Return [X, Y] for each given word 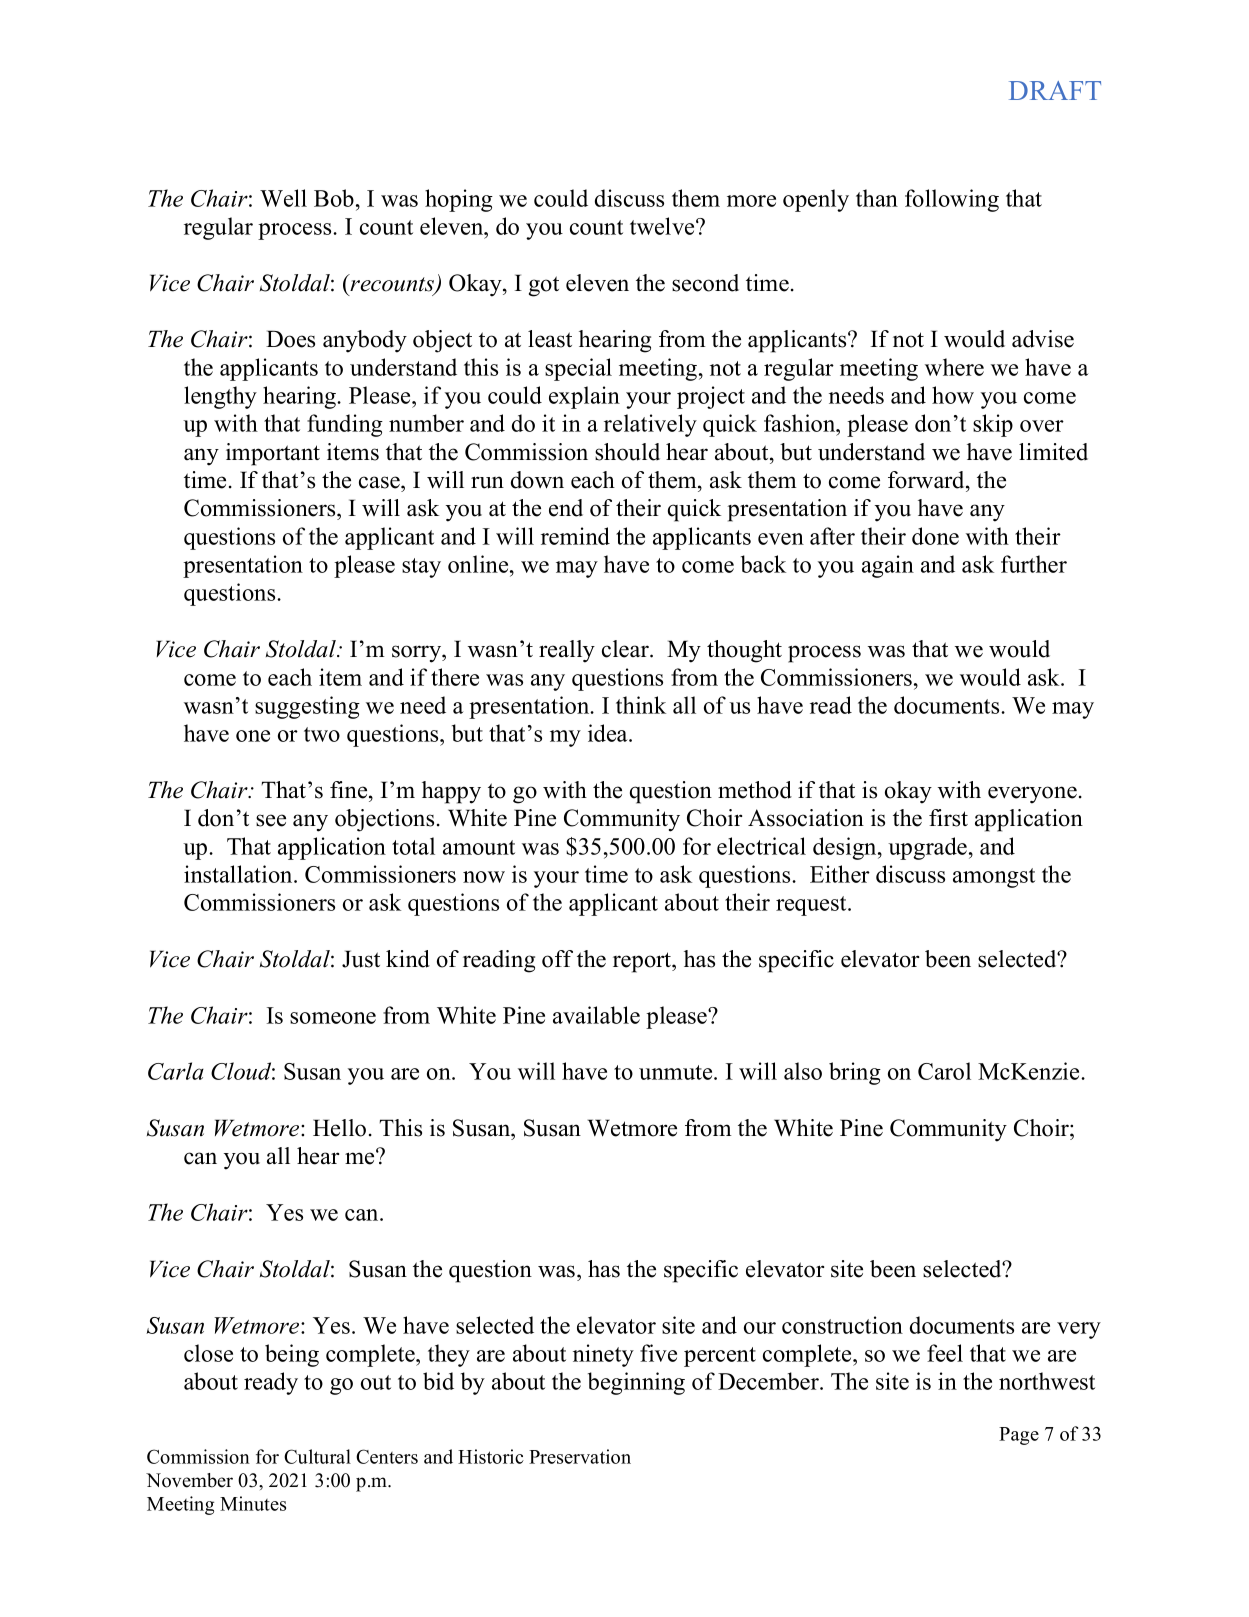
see [271, 820]
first [948, 818]
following [952, 200]
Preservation [580, 1456]
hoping [459, 200]
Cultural [317, 1456]
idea [609, 733]
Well [283, 198]
